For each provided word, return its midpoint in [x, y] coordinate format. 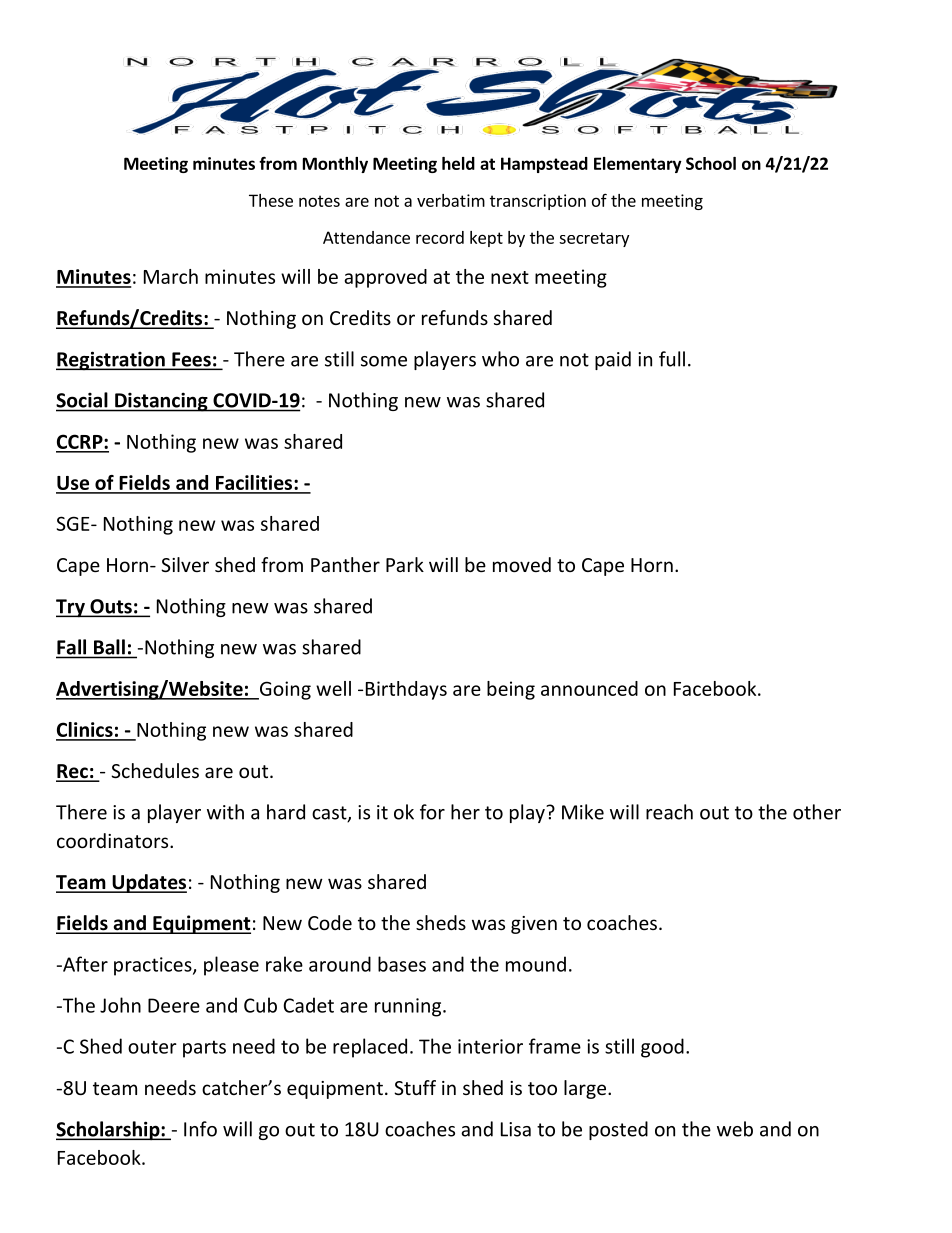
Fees [191, 360]
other [817, 812]
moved [522, 564]
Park [405, 564]
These [271, 200]
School [711, 163]
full [672, 359]
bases [402, 964]
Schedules [155, 770]
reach [669, 812]
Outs [111, 607]
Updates [148, 883]
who [500, 359]
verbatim [451, 200]
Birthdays [406, 690]
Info [200, 1129]
